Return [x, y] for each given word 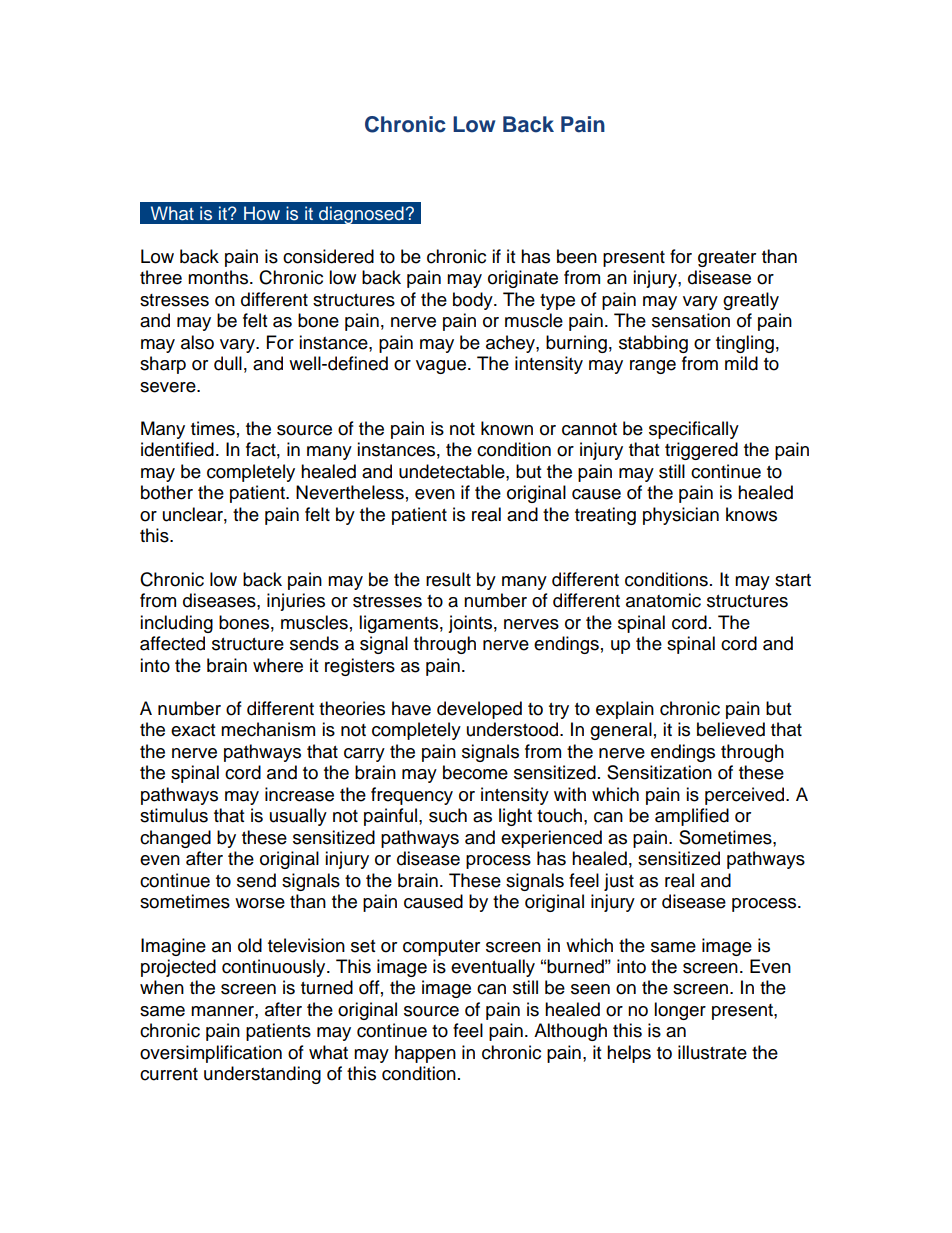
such [448, 815]
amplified [692, 817]
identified [177, 449]
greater [727, 259]
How [262, 213]
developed [479, 710]
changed [175, 839]
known [507, 428]
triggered [701, 451]
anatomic [663, 600]
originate [523, 279]
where [278, 665]
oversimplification [211, 1054]
